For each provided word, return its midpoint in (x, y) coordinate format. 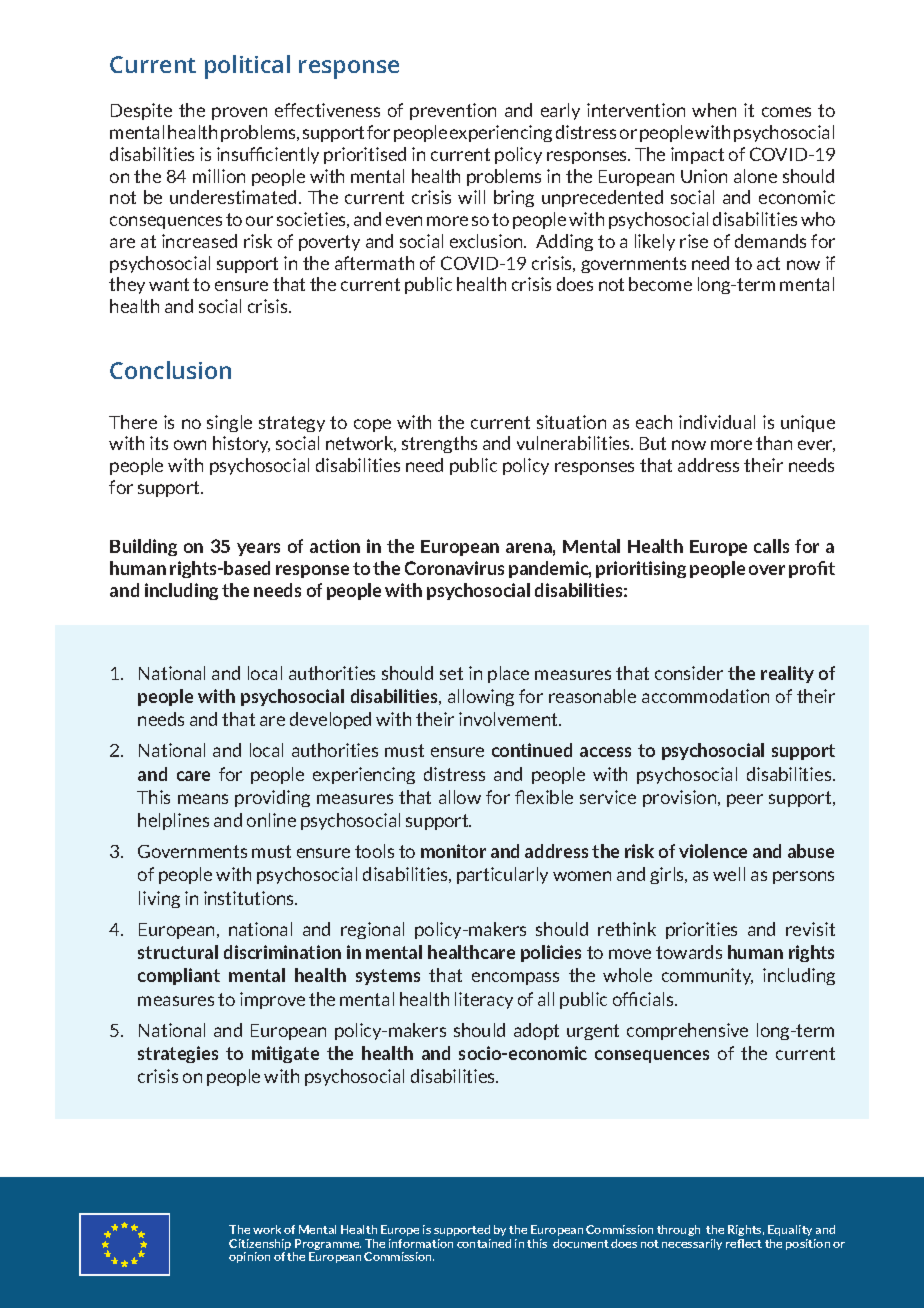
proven (239, 113)
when (714, 110)
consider (689, 673)
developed (330, 720)
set (451, 673)
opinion (249, 1257)
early (560, 111)
